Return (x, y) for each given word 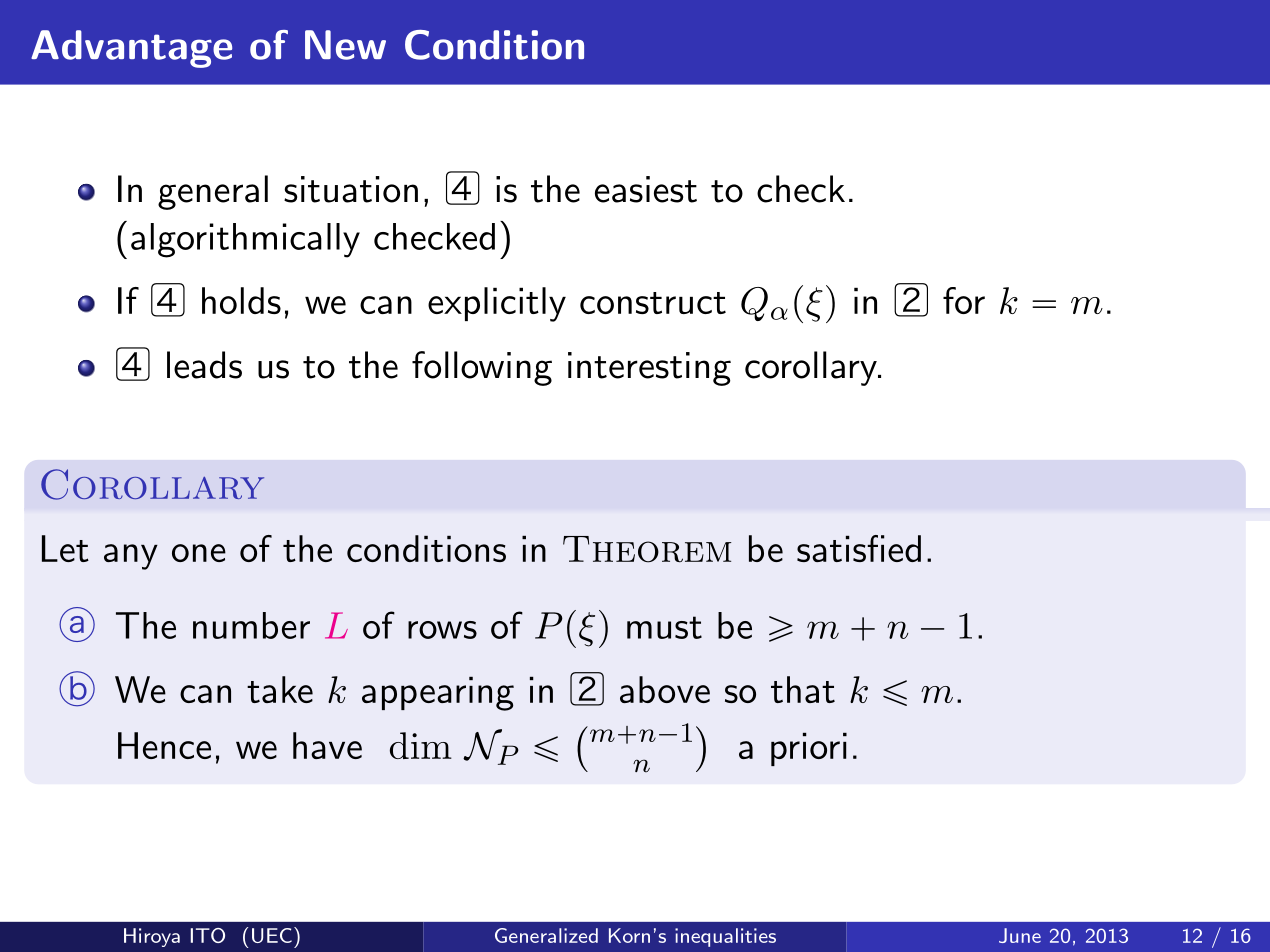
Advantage (131, 49)
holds (241, 300)
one (199, 553)
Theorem (647, 549)
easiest (646, 189)
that (803, 689)
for (964, 300)
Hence (164, 745)
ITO (208, 935)
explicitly (497, 304)
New (345, 45)
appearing (438, 694)
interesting (649, 369)
